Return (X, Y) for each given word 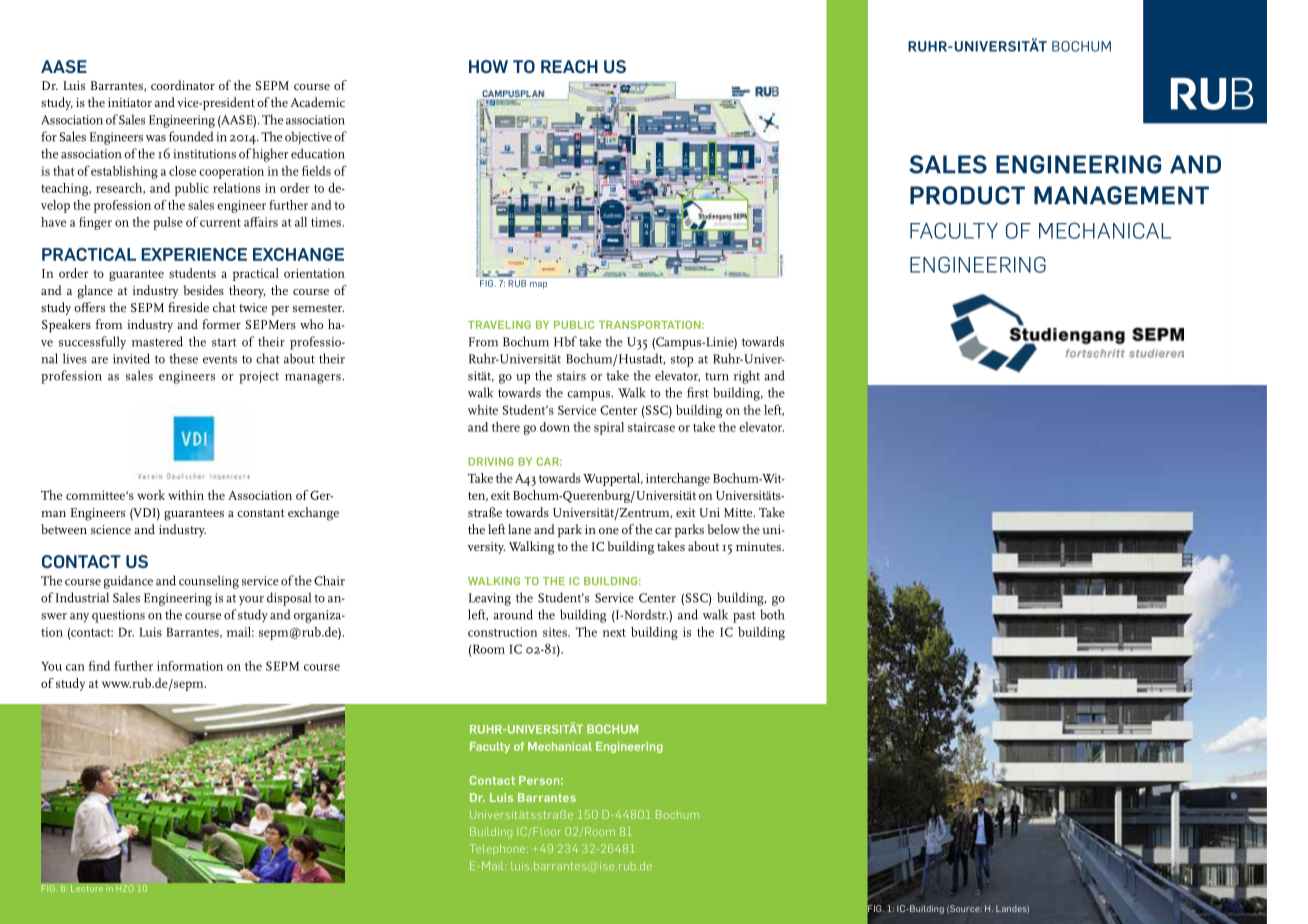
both (772, 614)
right (747, 377)
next (614, 632)
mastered (157, 341)
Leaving (490, 599)
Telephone (498, 849)
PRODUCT (967, 195)
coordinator (183, 85)
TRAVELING (499, 325)
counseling (209, 582)
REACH (569, 66)
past (744, 617)
